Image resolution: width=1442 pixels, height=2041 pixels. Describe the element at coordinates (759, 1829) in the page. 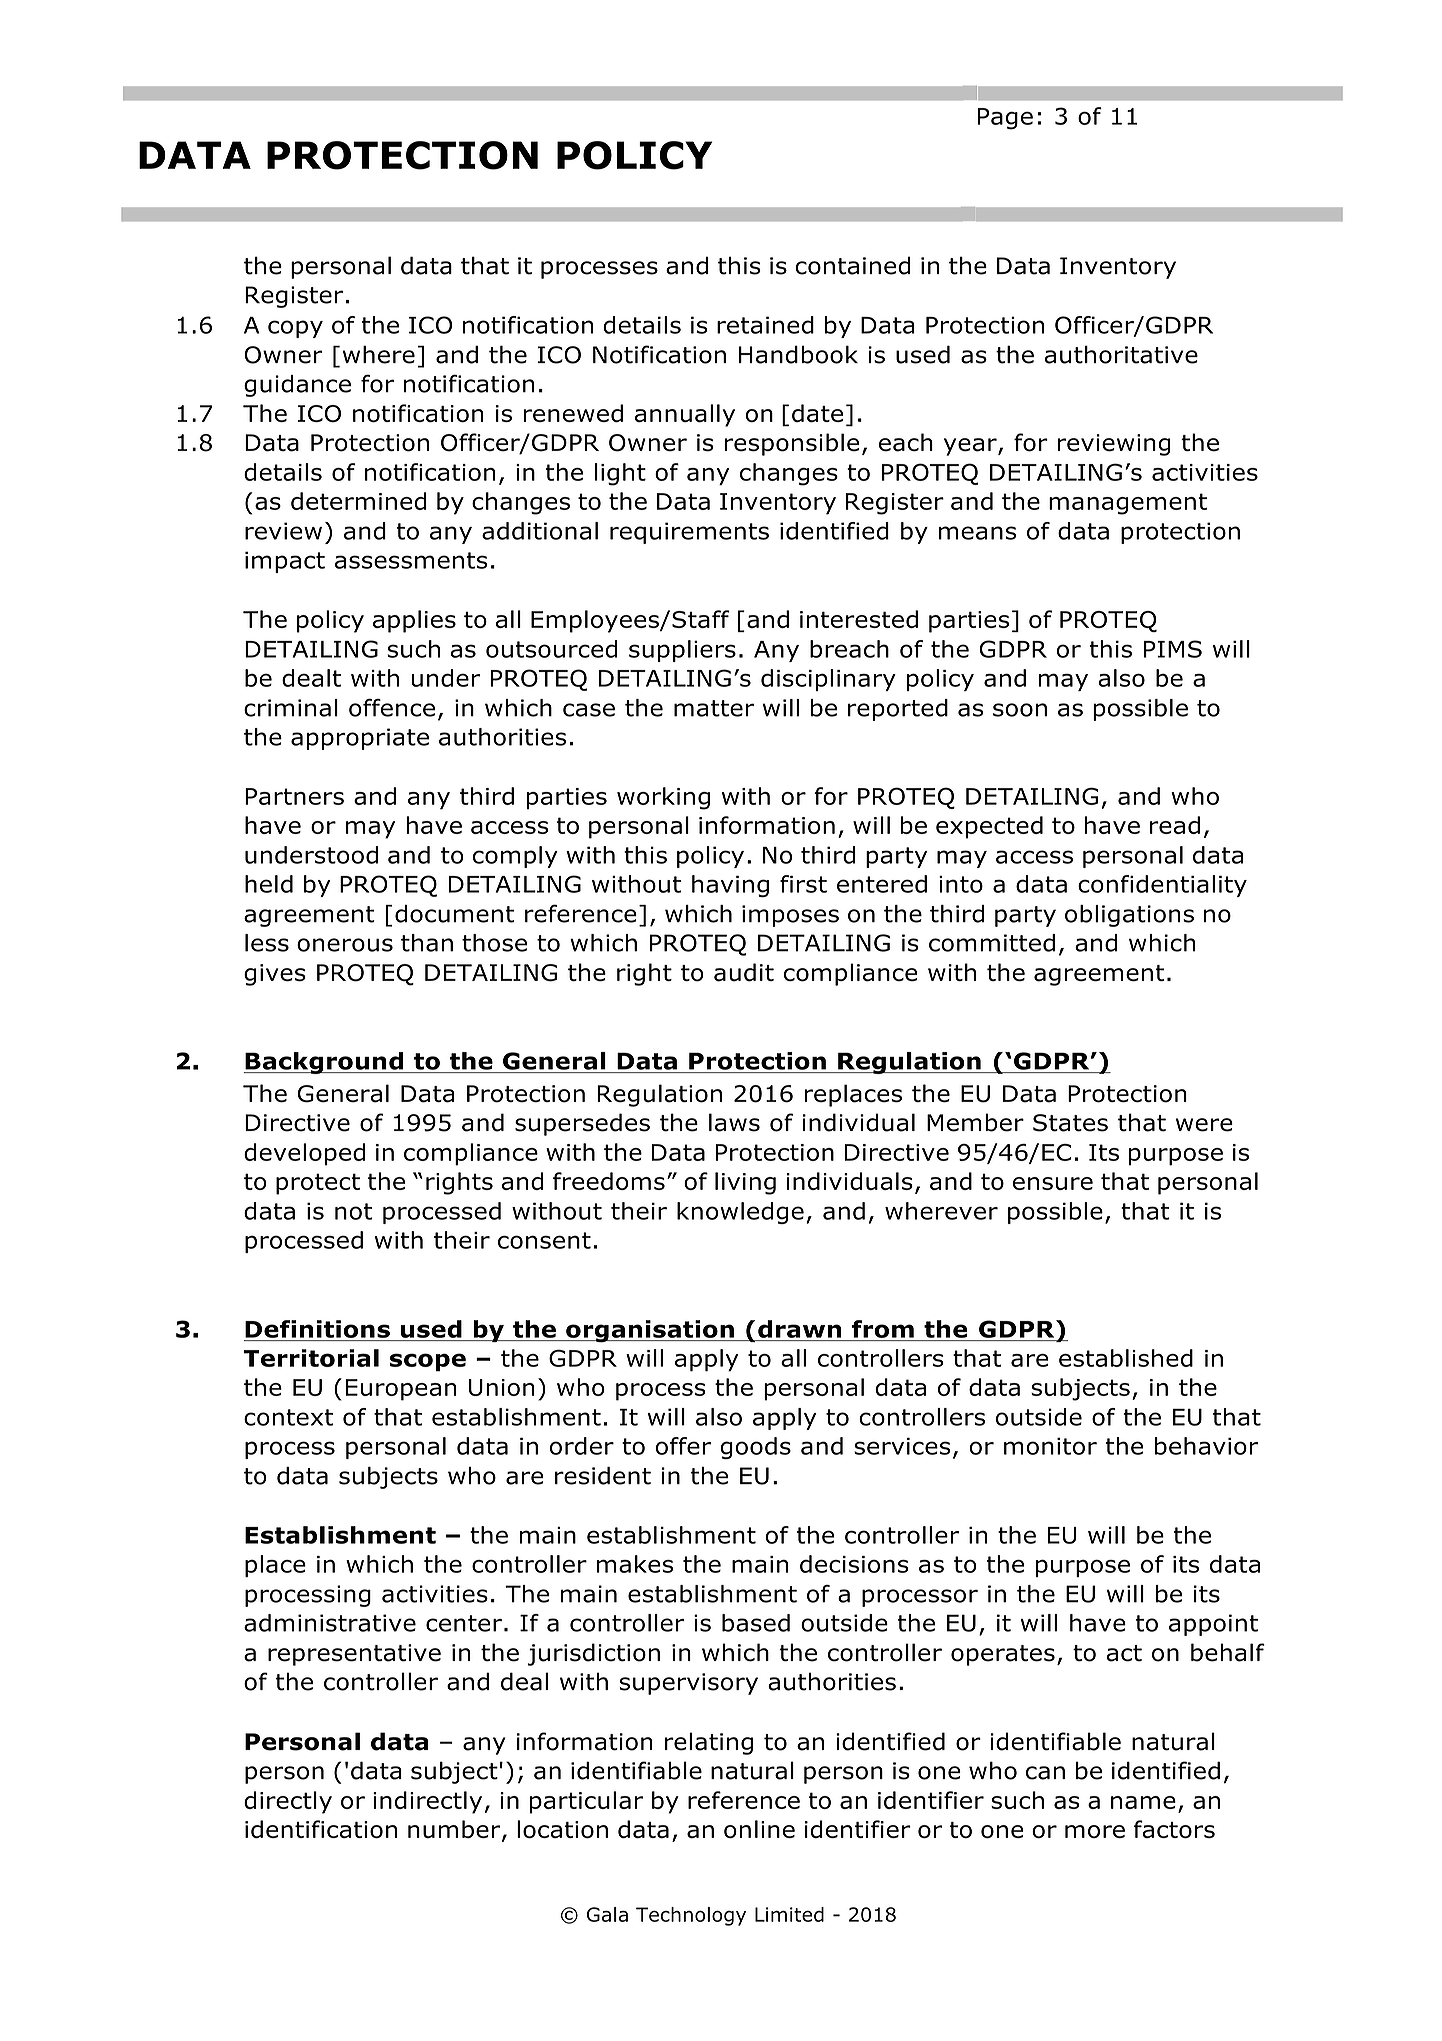

I see `online` at that location.
